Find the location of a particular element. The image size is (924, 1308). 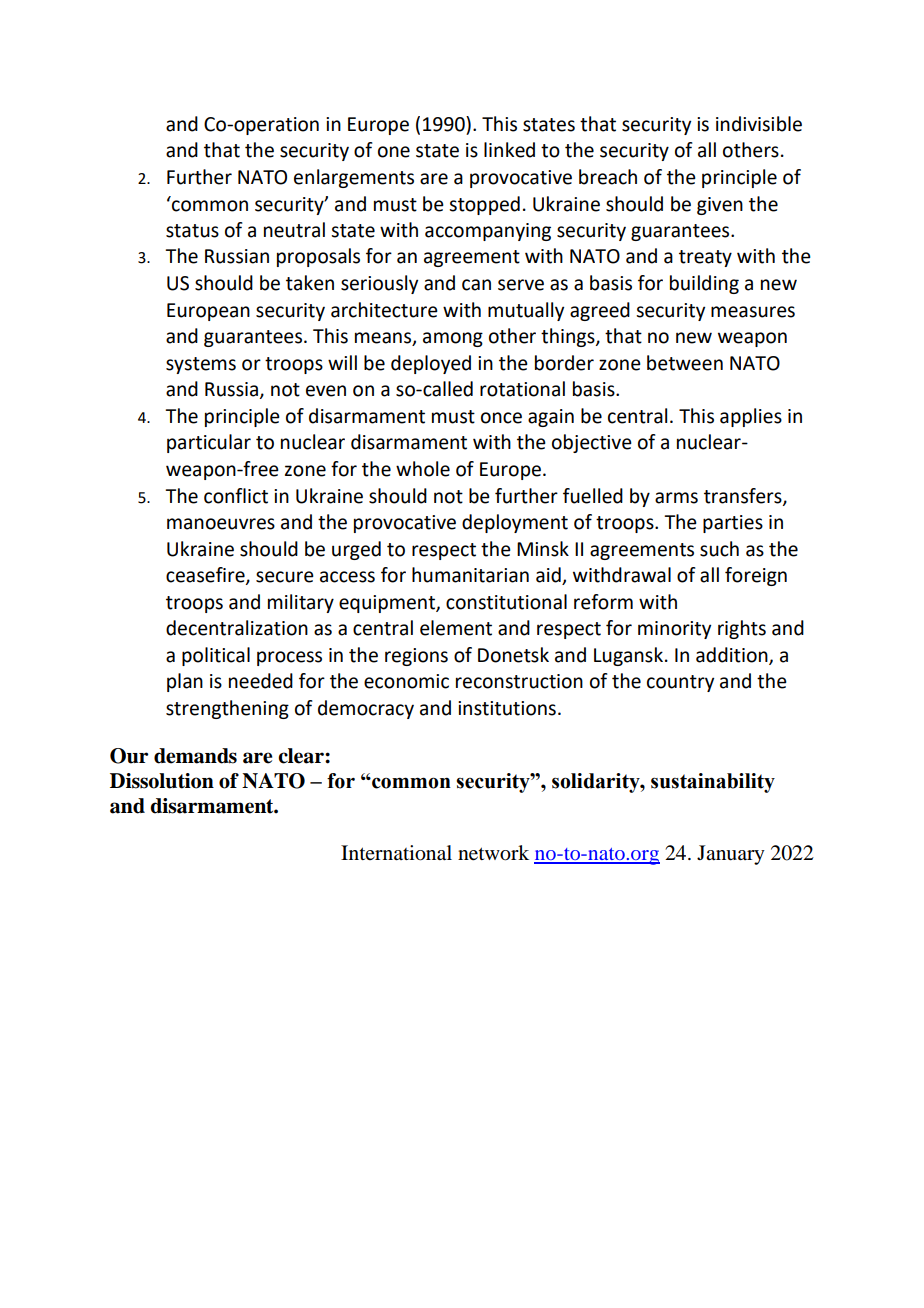

building is located at coordinates (704, 284).
